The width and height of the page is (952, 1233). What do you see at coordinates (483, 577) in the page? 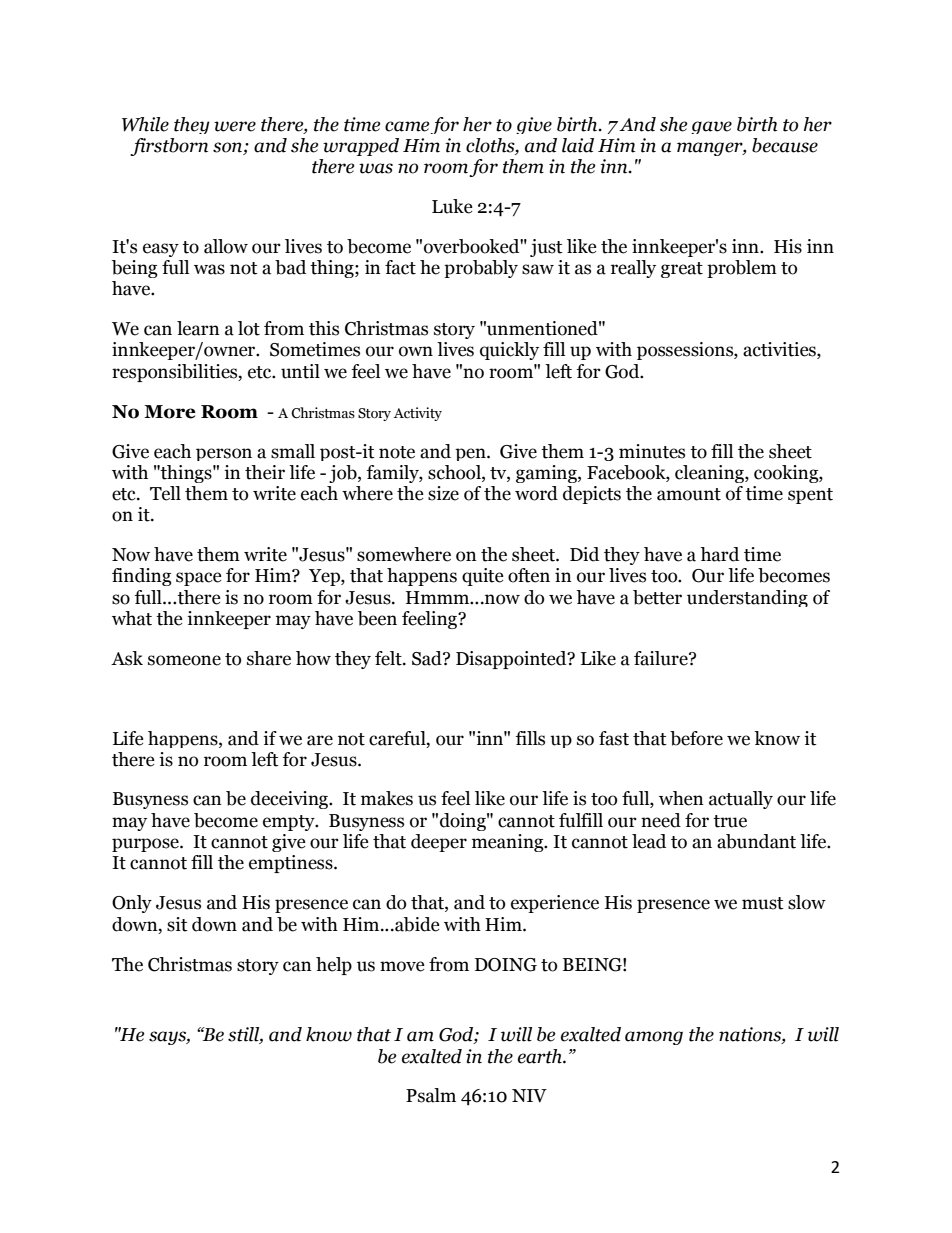
I see `quite` at bounding box center [483, 577].
